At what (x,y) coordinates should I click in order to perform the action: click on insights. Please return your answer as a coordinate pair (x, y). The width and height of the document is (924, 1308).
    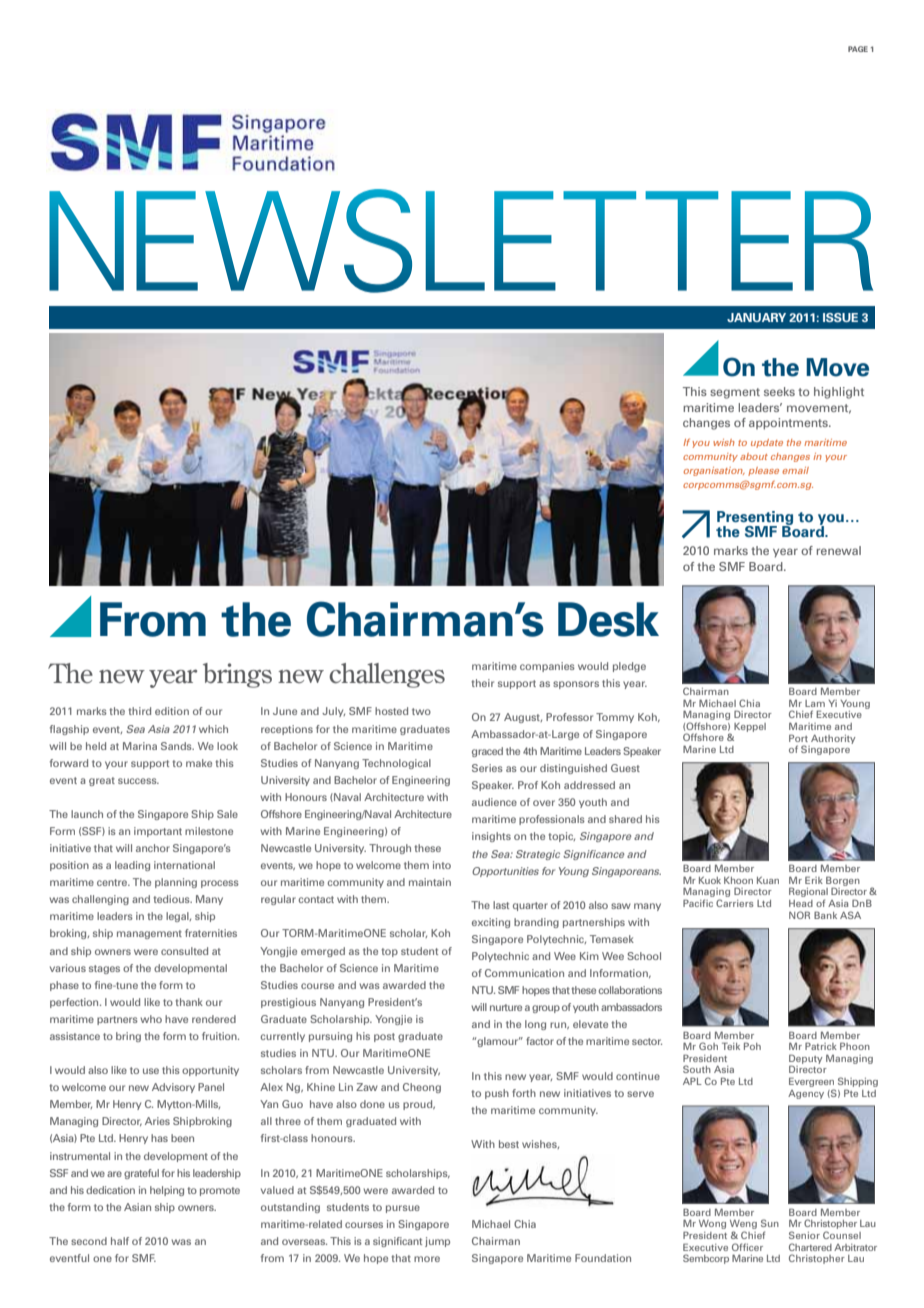
    Looking at the image, I should click on (491, 837).
